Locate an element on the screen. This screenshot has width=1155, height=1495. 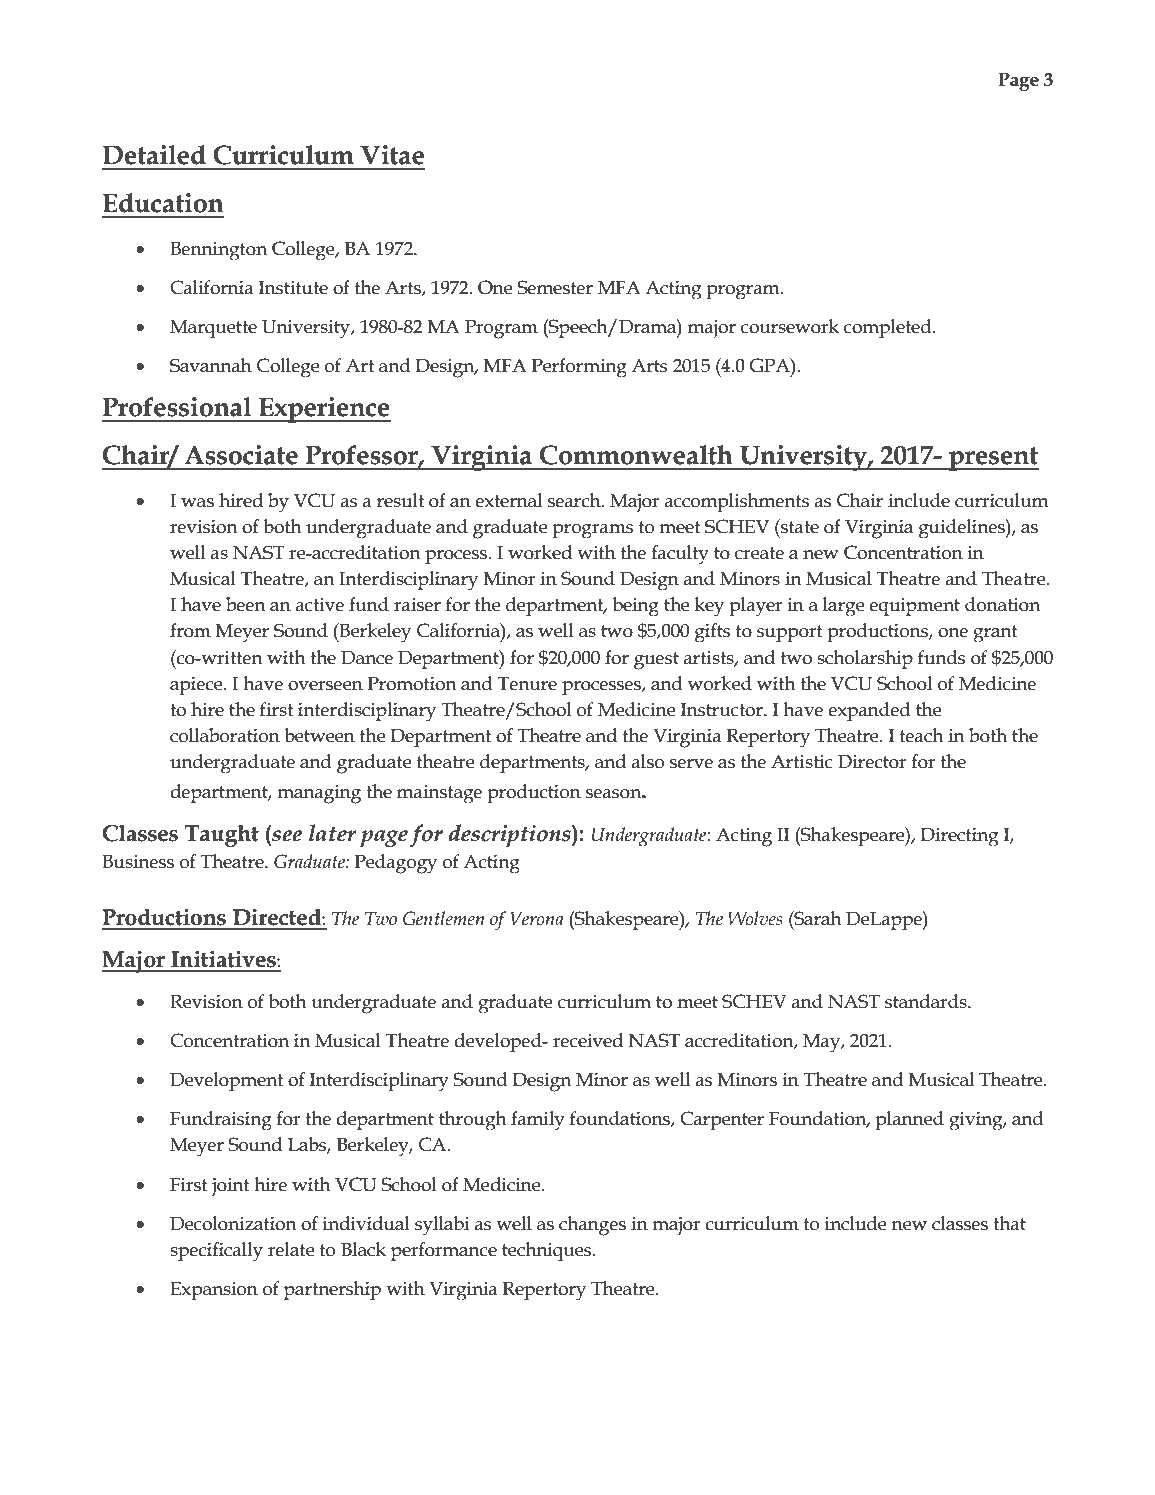
Semester is located at coordinates (555, 287).
